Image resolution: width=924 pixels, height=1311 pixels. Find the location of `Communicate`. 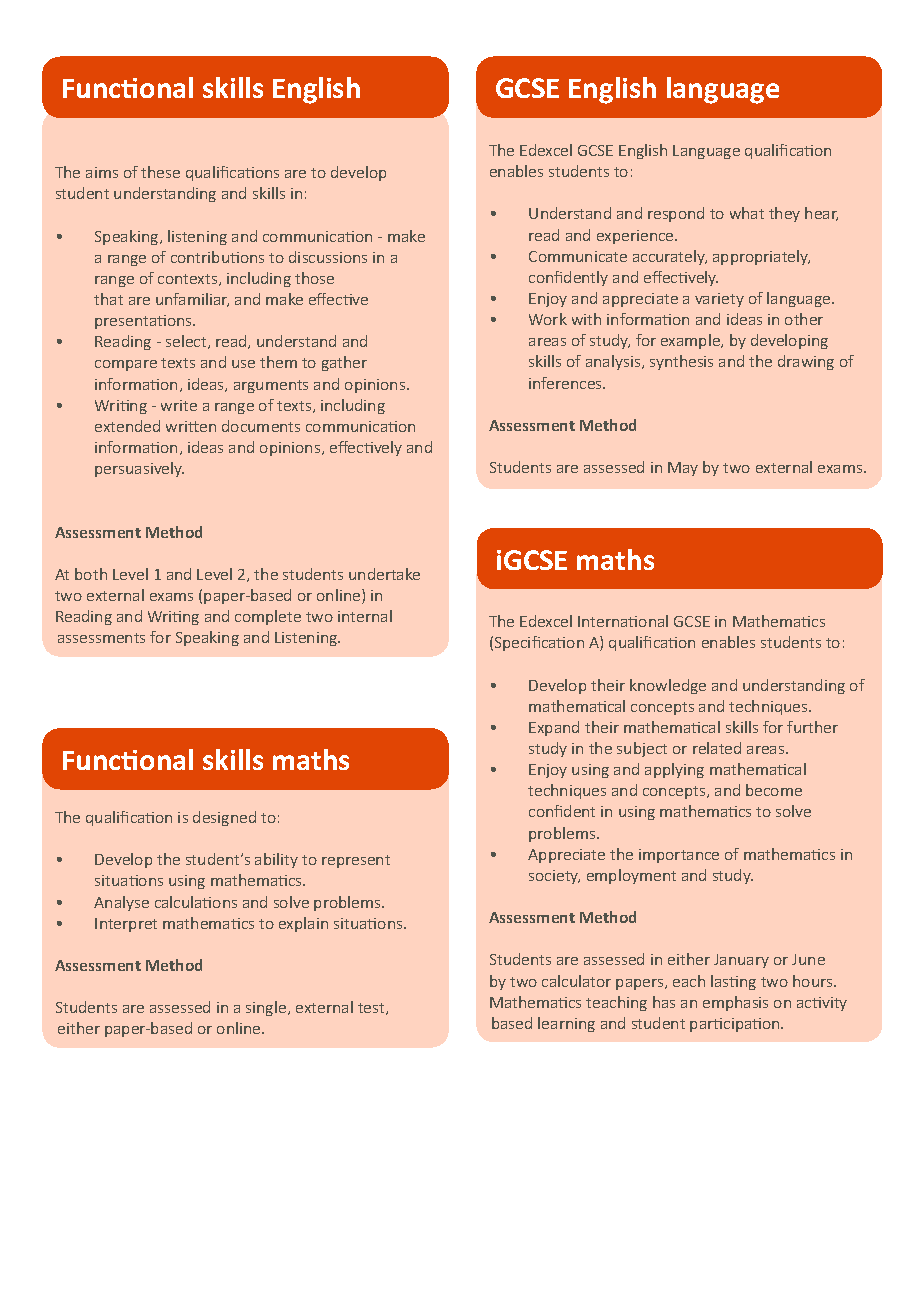

Communicate is located at coordinates (578, 256).
